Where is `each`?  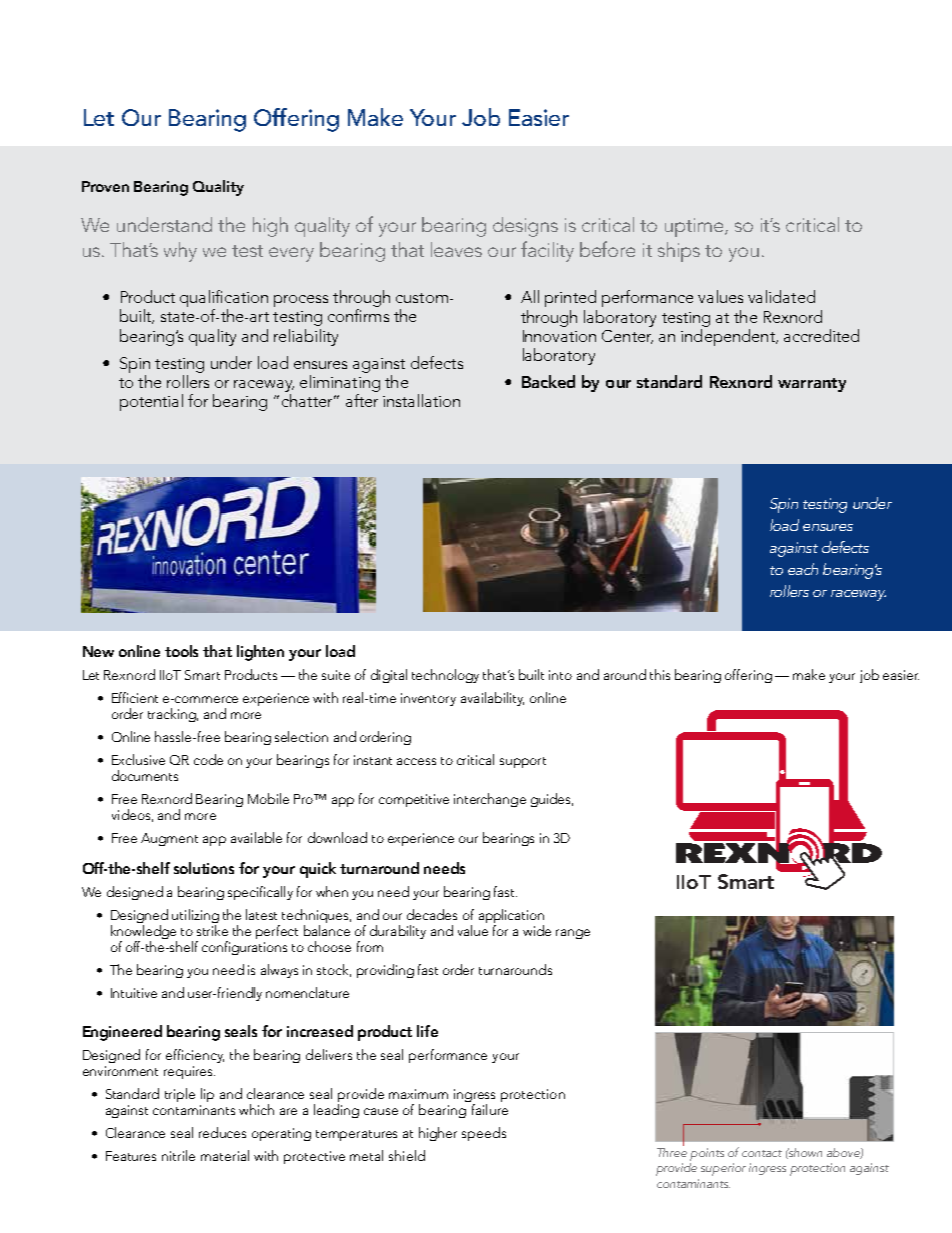
each is located at coordinates (803, 569).
